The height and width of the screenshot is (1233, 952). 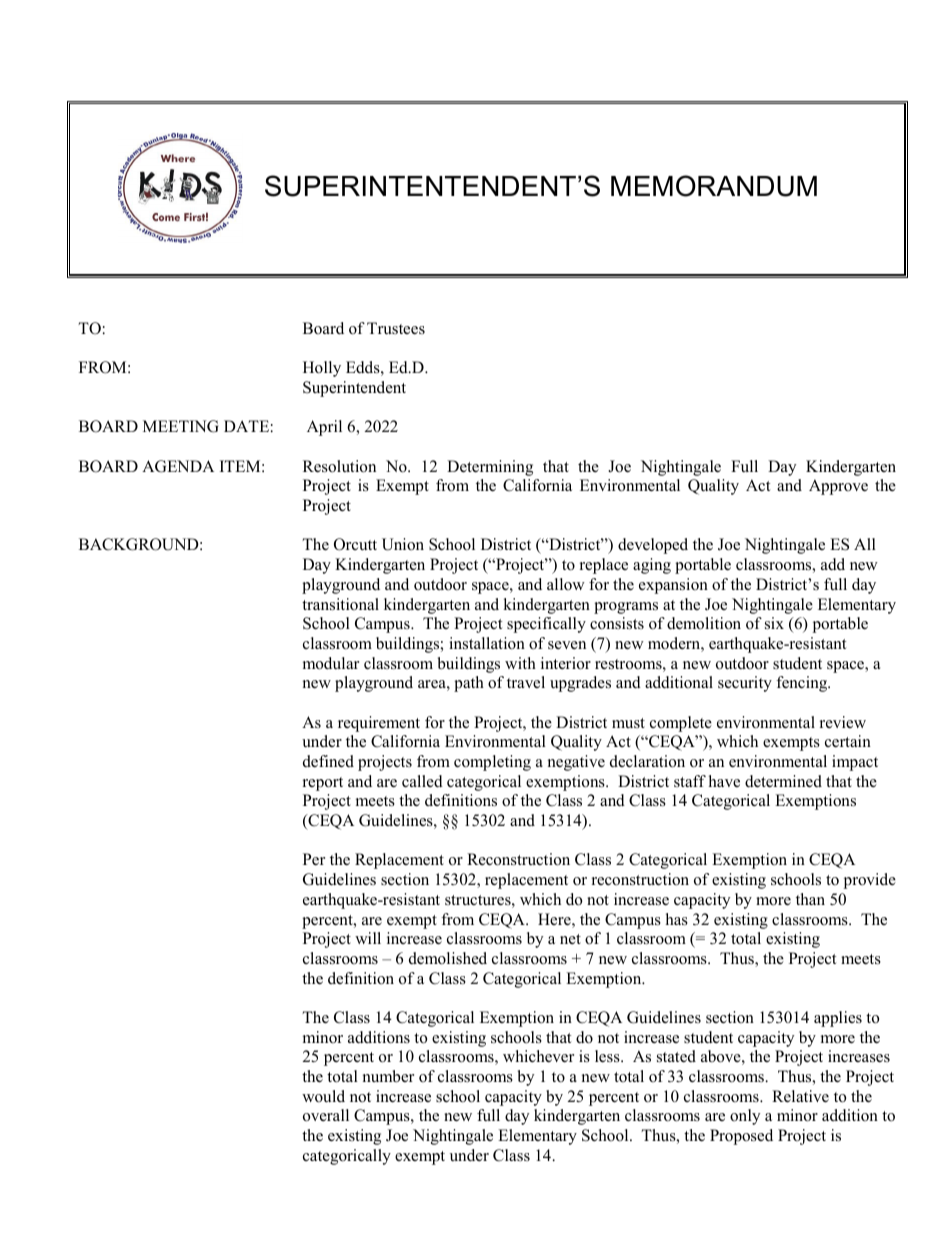 I want to click on Relative, so click(x=800, y=1096).
